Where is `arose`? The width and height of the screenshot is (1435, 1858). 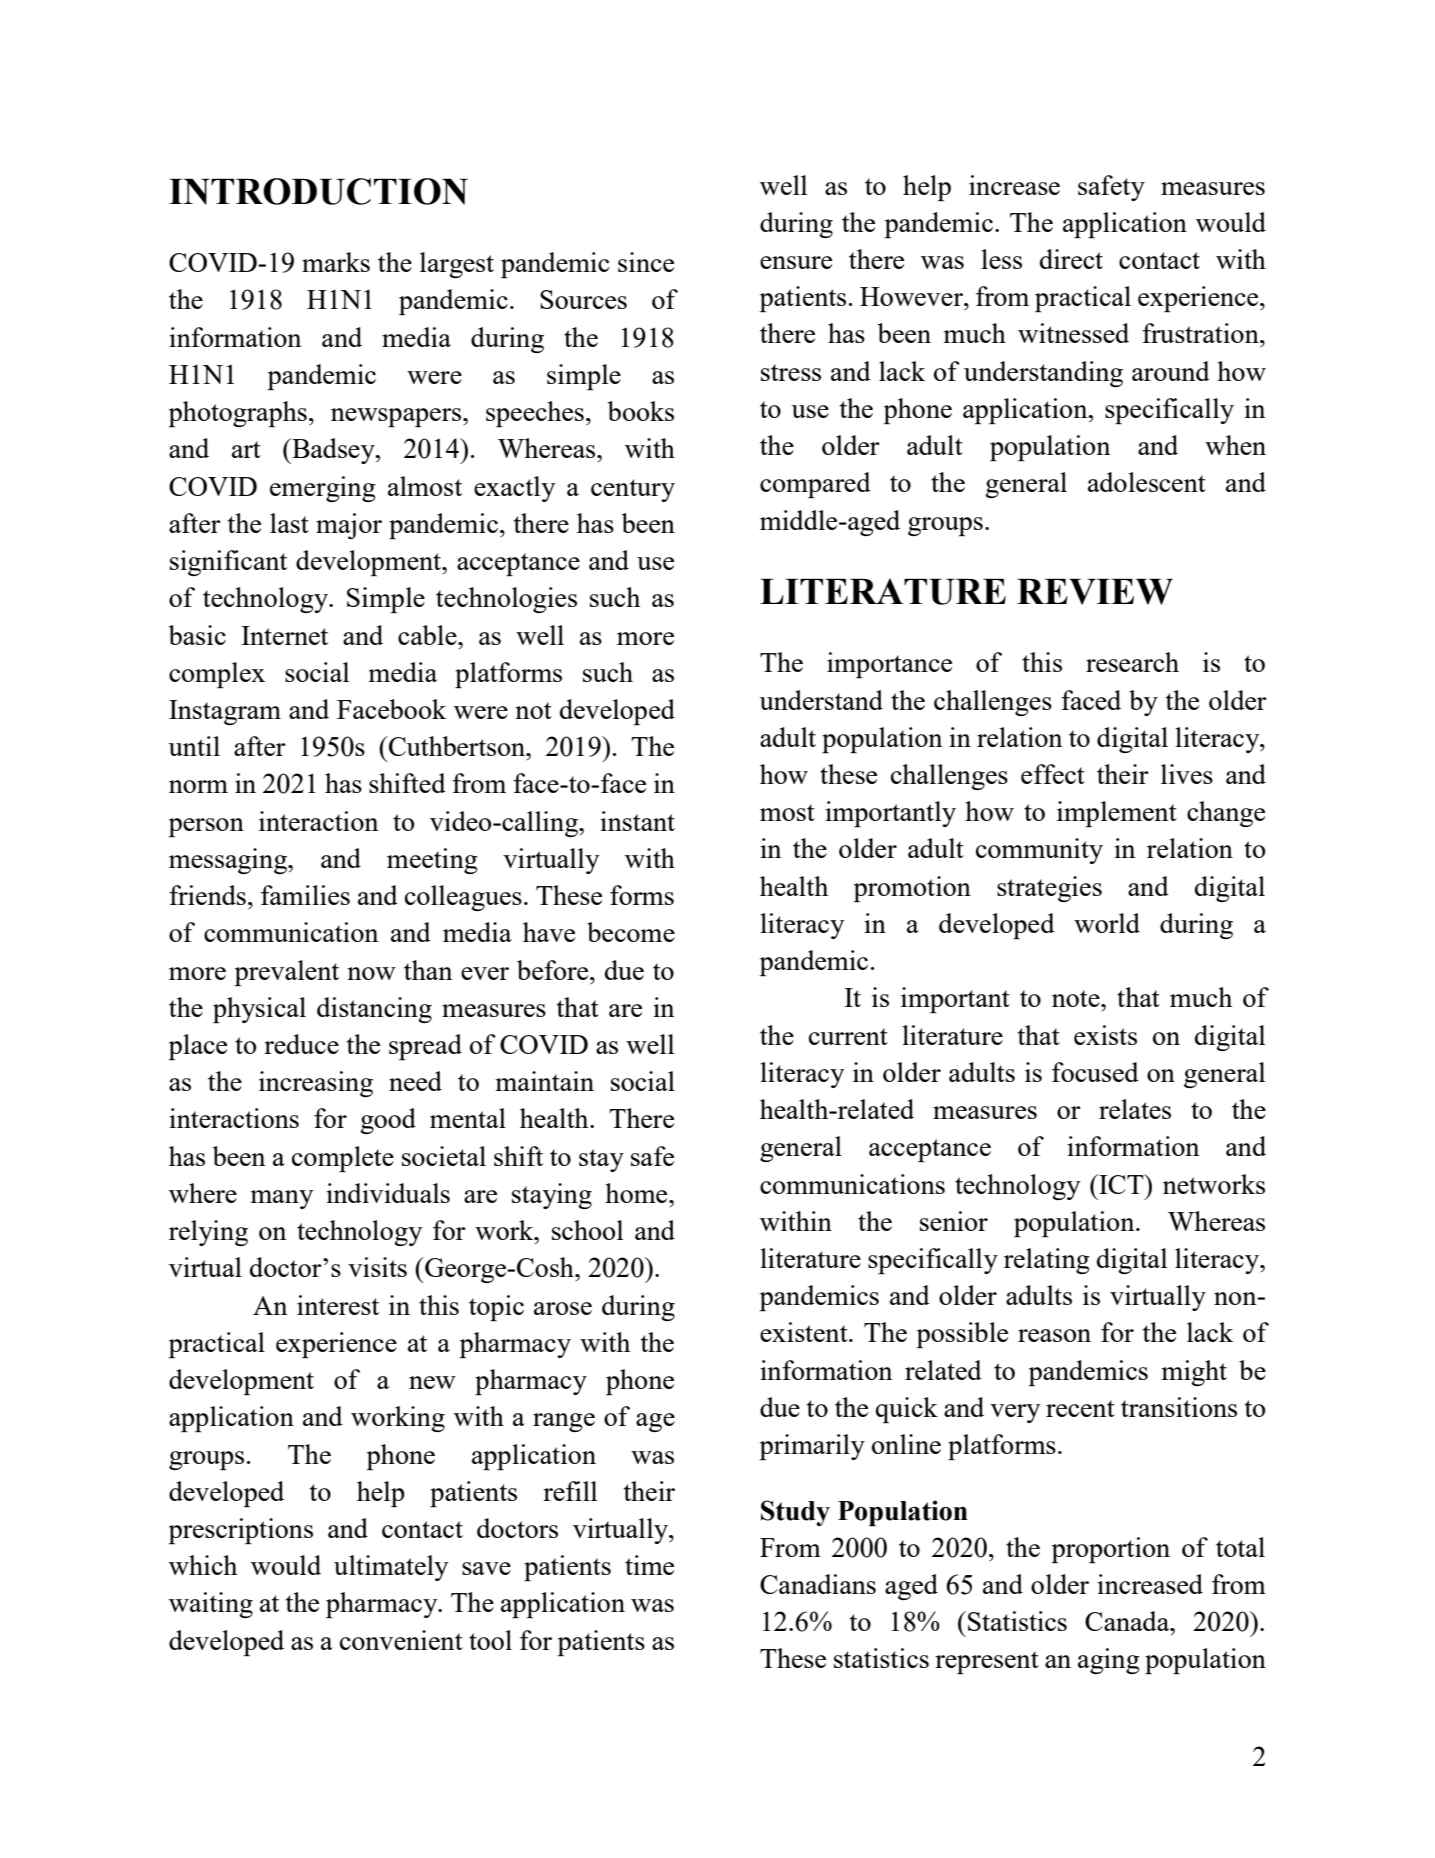 arose is located at coordinates (563, 1308).
